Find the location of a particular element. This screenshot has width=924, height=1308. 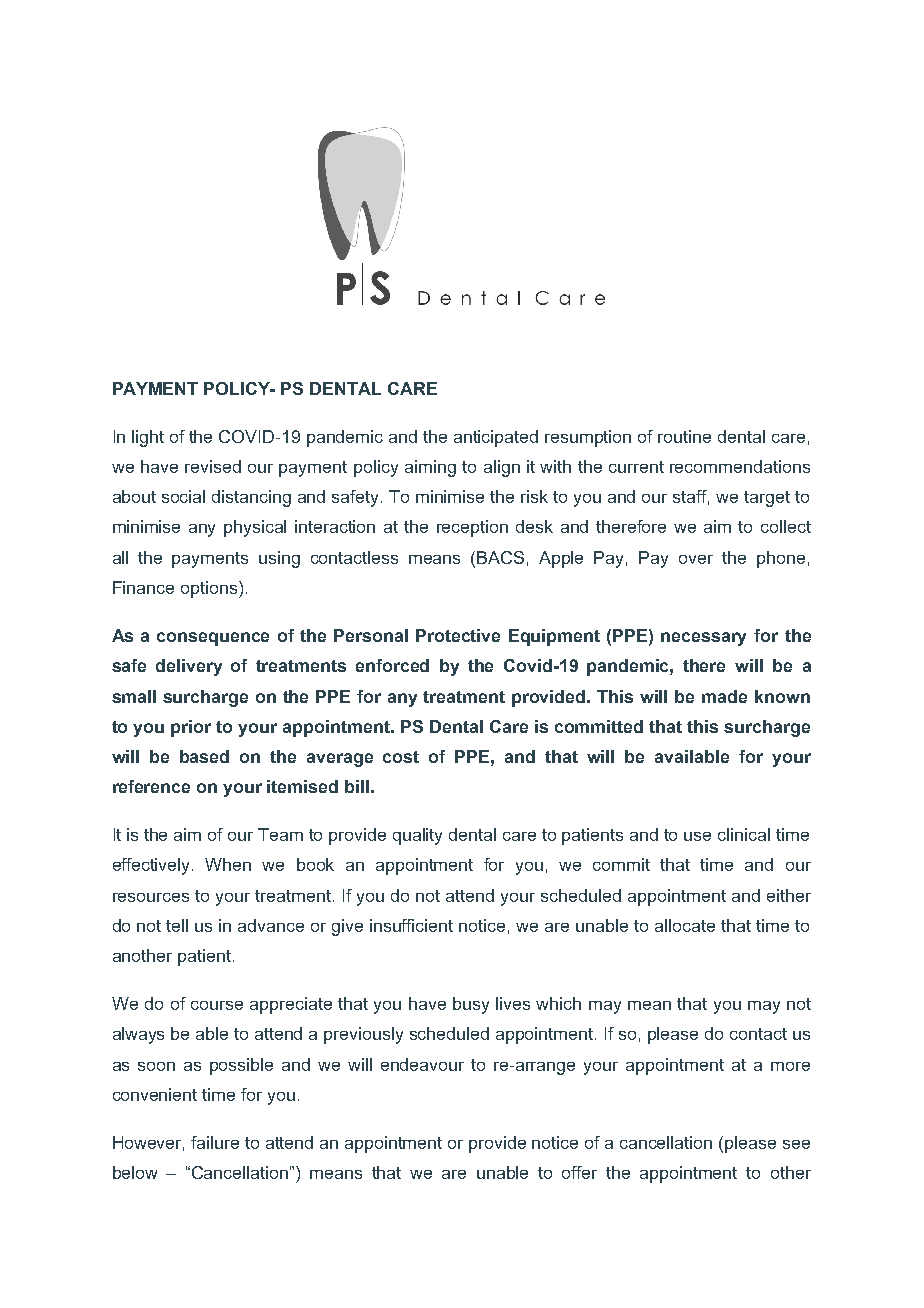

allocate is located at coordinates (685, 925).
